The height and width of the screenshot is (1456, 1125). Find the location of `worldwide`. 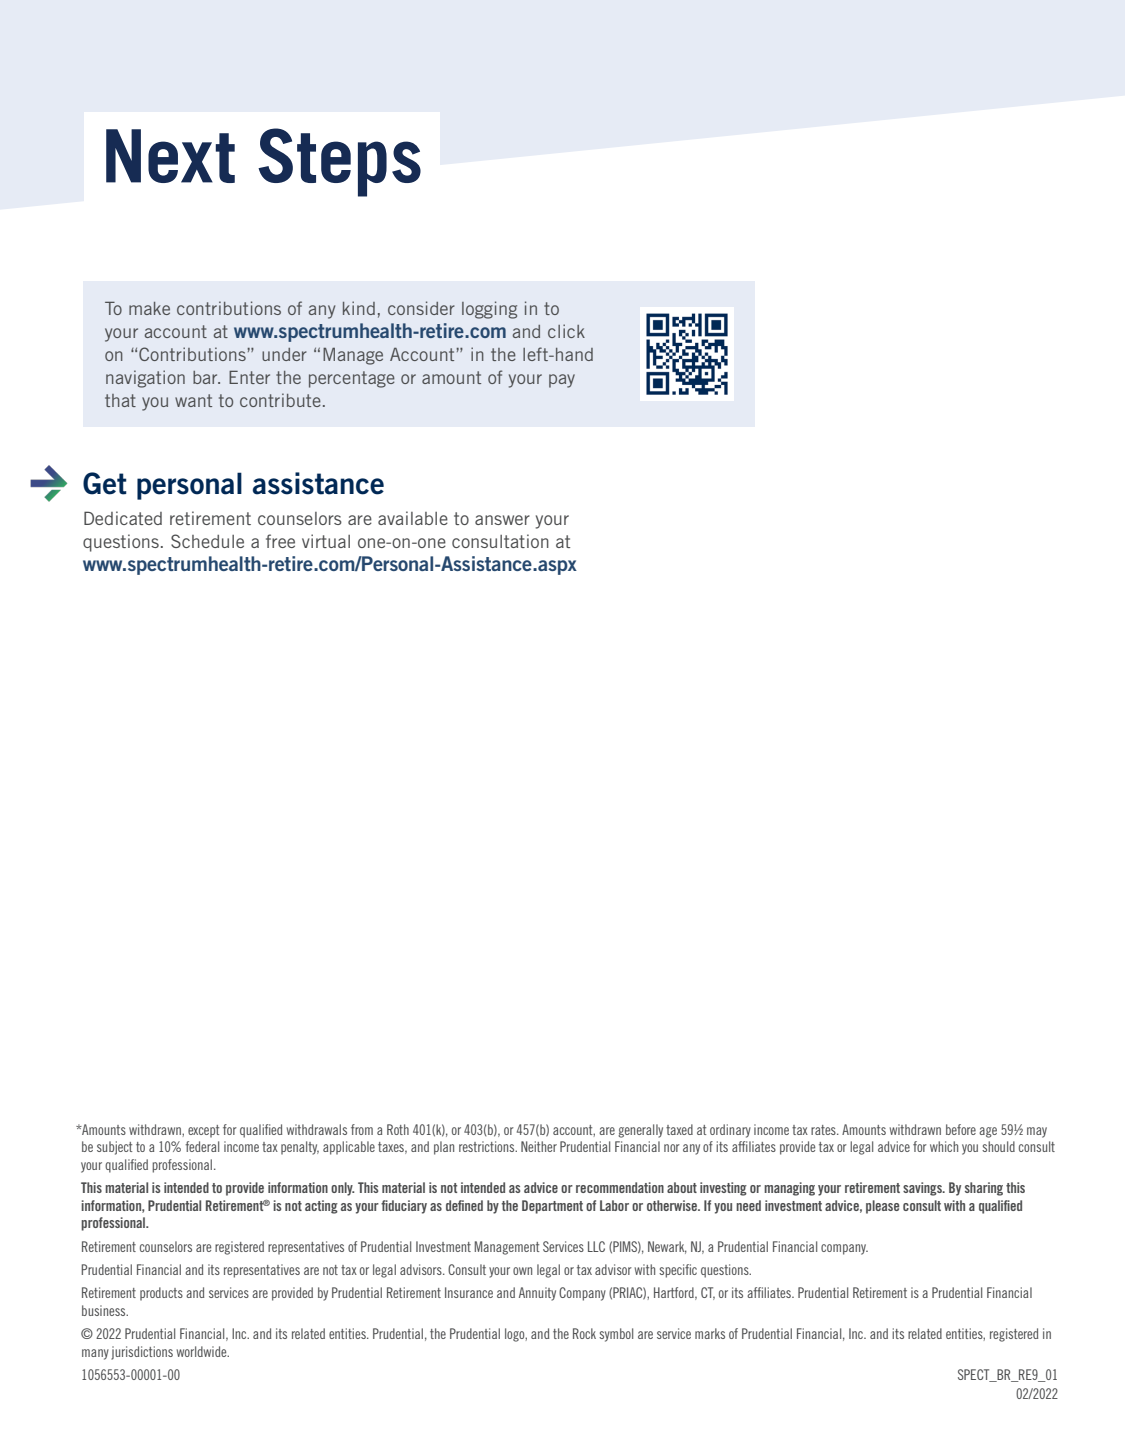

worldwide is located at coordinates (203, 1351).
